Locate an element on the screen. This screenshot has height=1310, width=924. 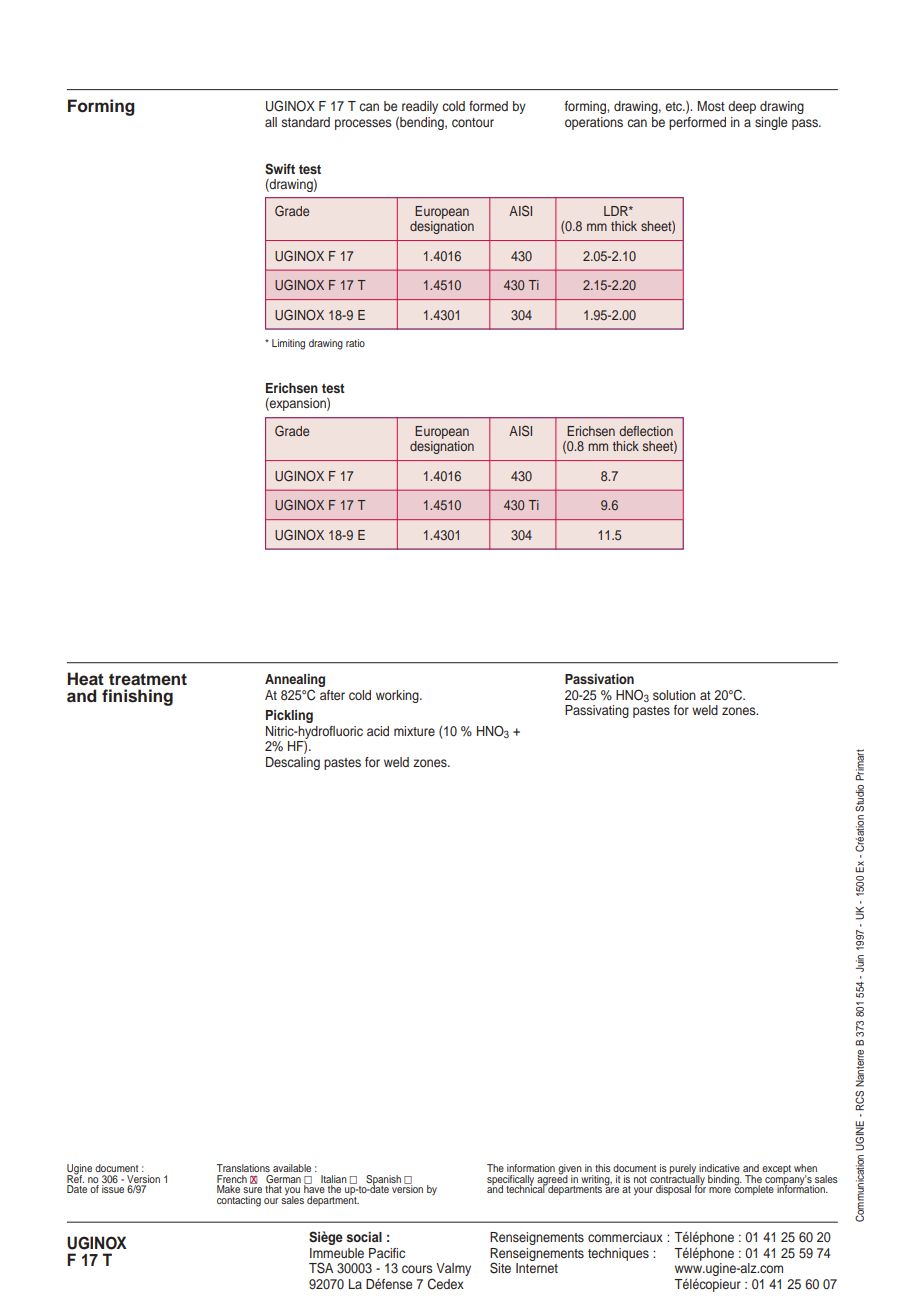
Most is located at coordinates (711, 106).
